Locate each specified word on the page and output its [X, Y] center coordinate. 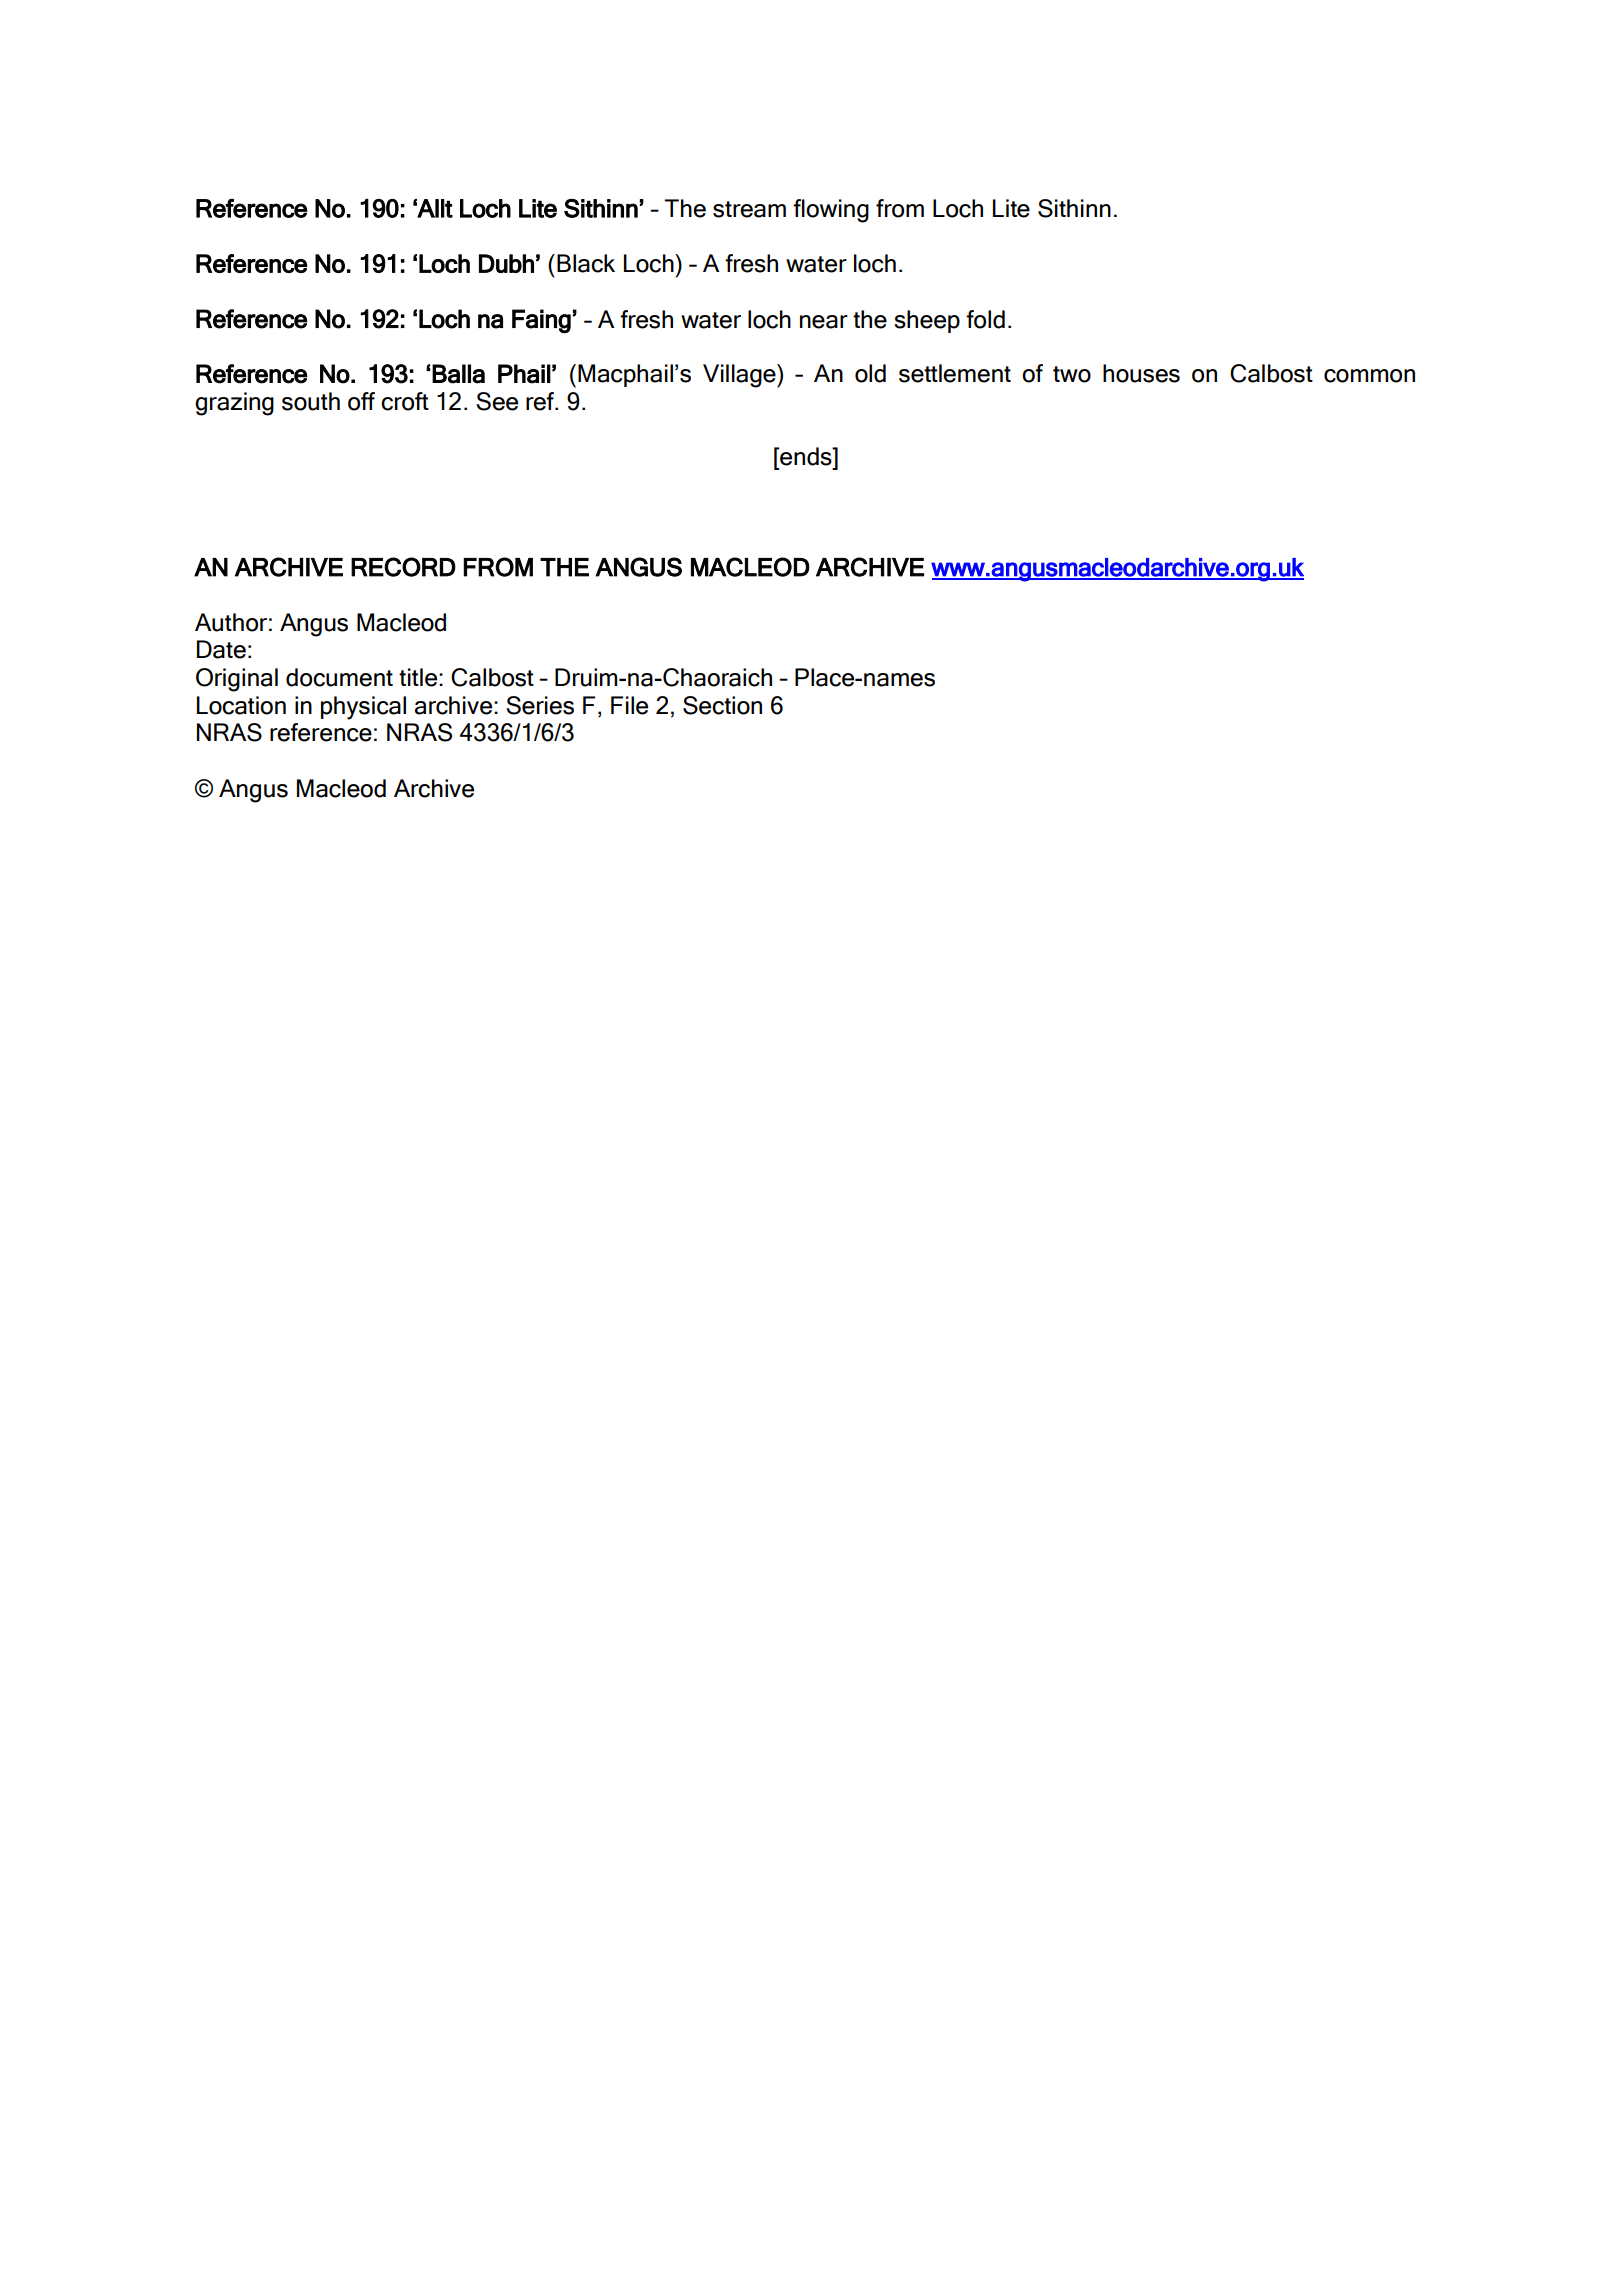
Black [586, 263]
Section [722, 705]
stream [749, 209]
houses [1141, 373]
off [361, 401]
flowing [831, 211]
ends [806, 456]
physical [363, 708]
